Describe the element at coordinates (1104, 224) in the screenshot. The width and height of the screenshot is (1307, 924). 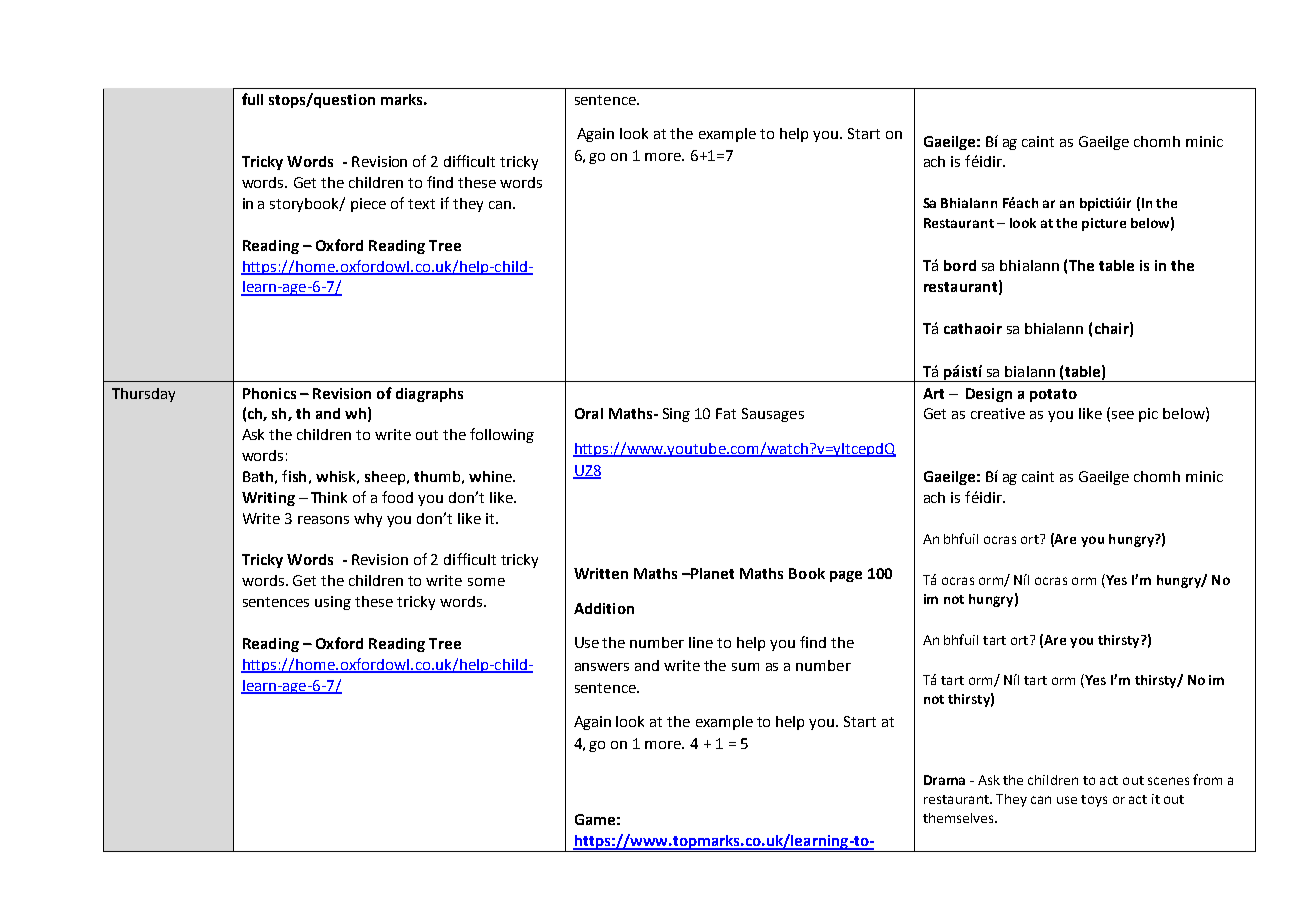
I see `picture` at that location.
